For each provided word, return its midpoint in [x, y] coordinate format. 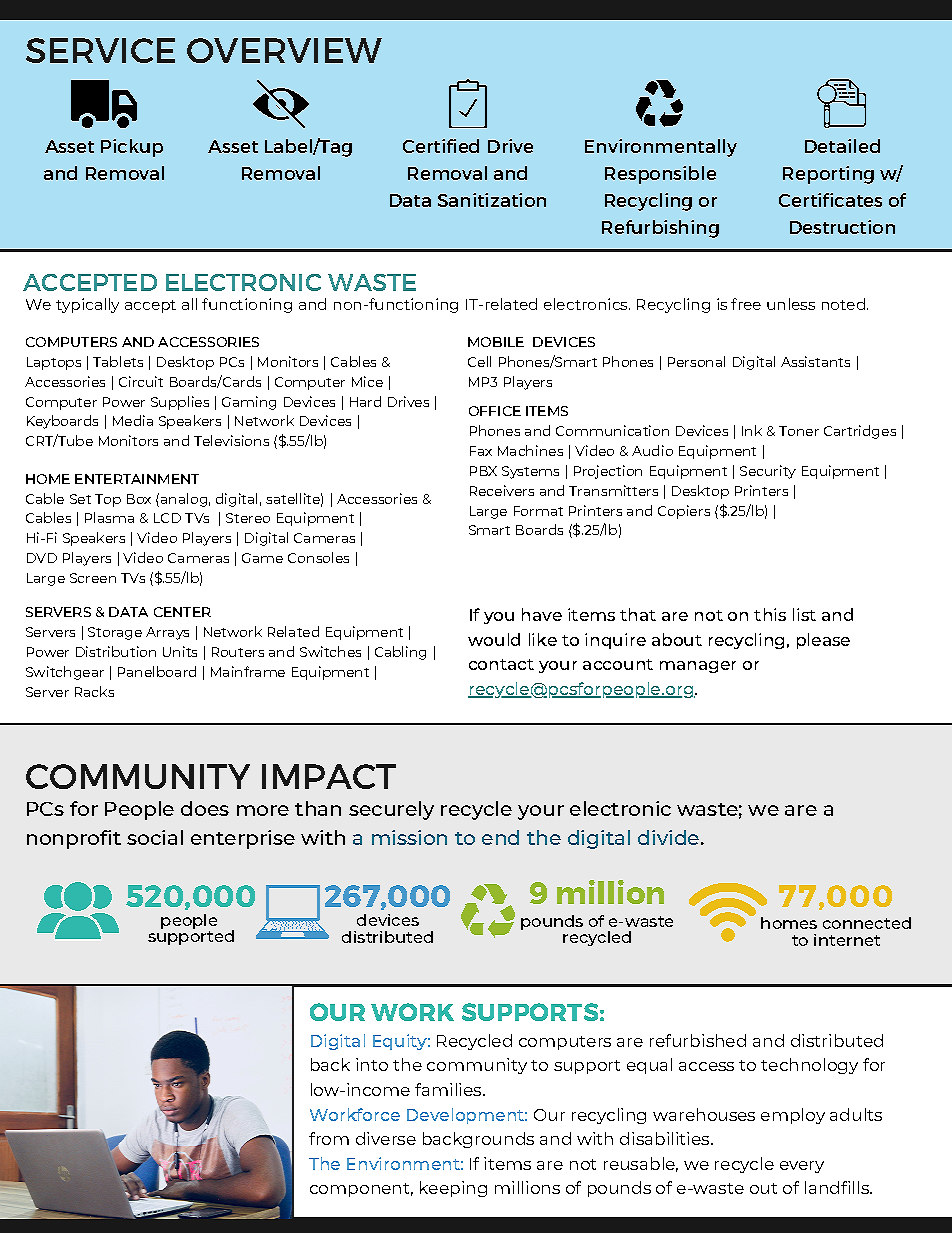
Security [768, 472]
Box [139, 499]
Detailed [842, 146]
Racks [94, 691]
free [746, 304]
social [155, 837]
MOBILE [496, 342]
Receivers [502, 490]
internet [847, 940]
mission [409, 837]
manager [698, 667]
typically [87, 305]
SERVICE [100, 50]
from [329, 1138]
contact [501, 664]
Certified [441, 146]
